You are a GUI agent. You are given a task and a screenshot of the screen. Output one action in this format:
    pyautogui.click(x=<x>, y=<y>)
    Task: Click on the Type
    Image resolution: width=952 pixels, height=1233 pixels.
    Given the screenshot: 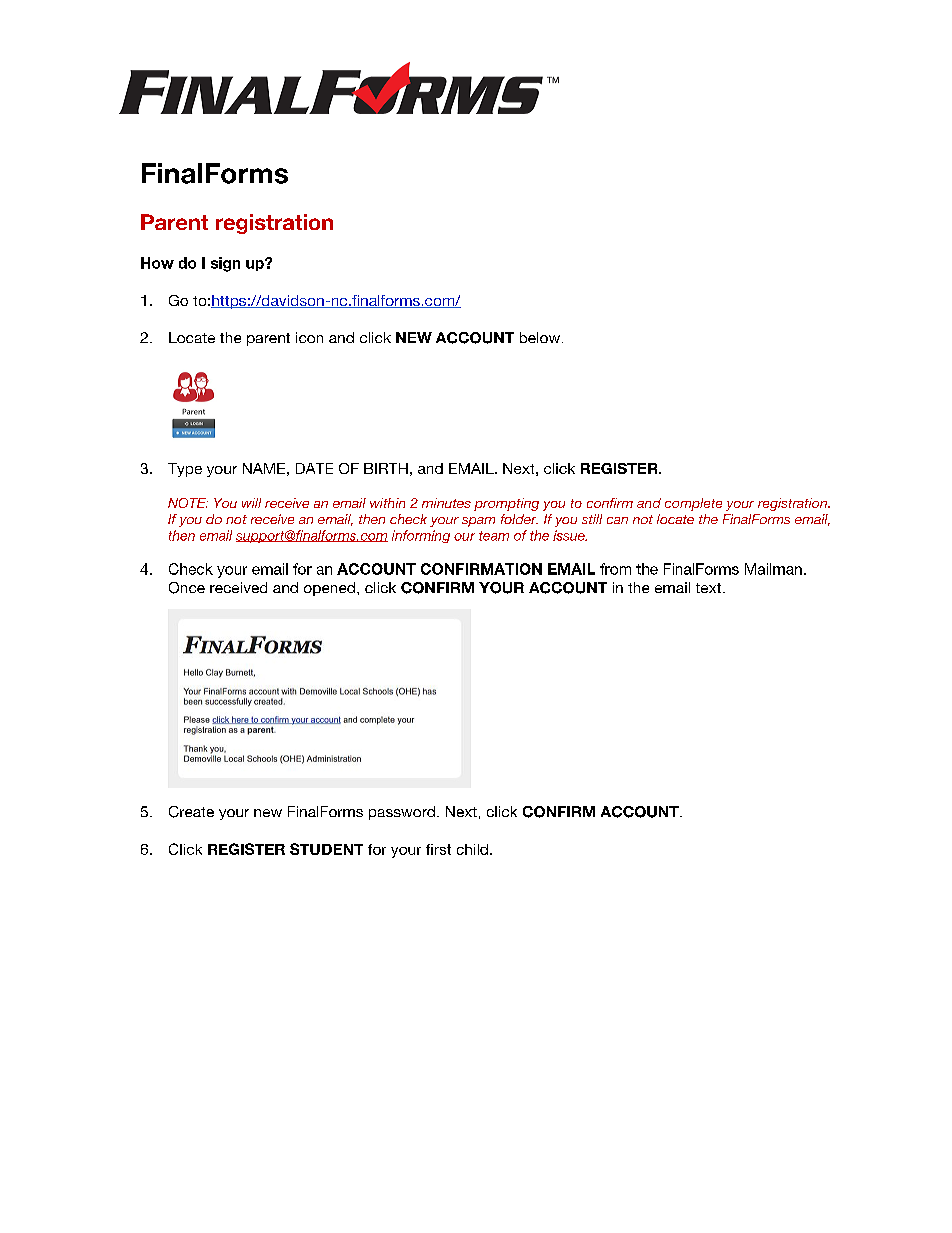 What is the action you would take?
    pyautogui.click(x=185, y=470)
